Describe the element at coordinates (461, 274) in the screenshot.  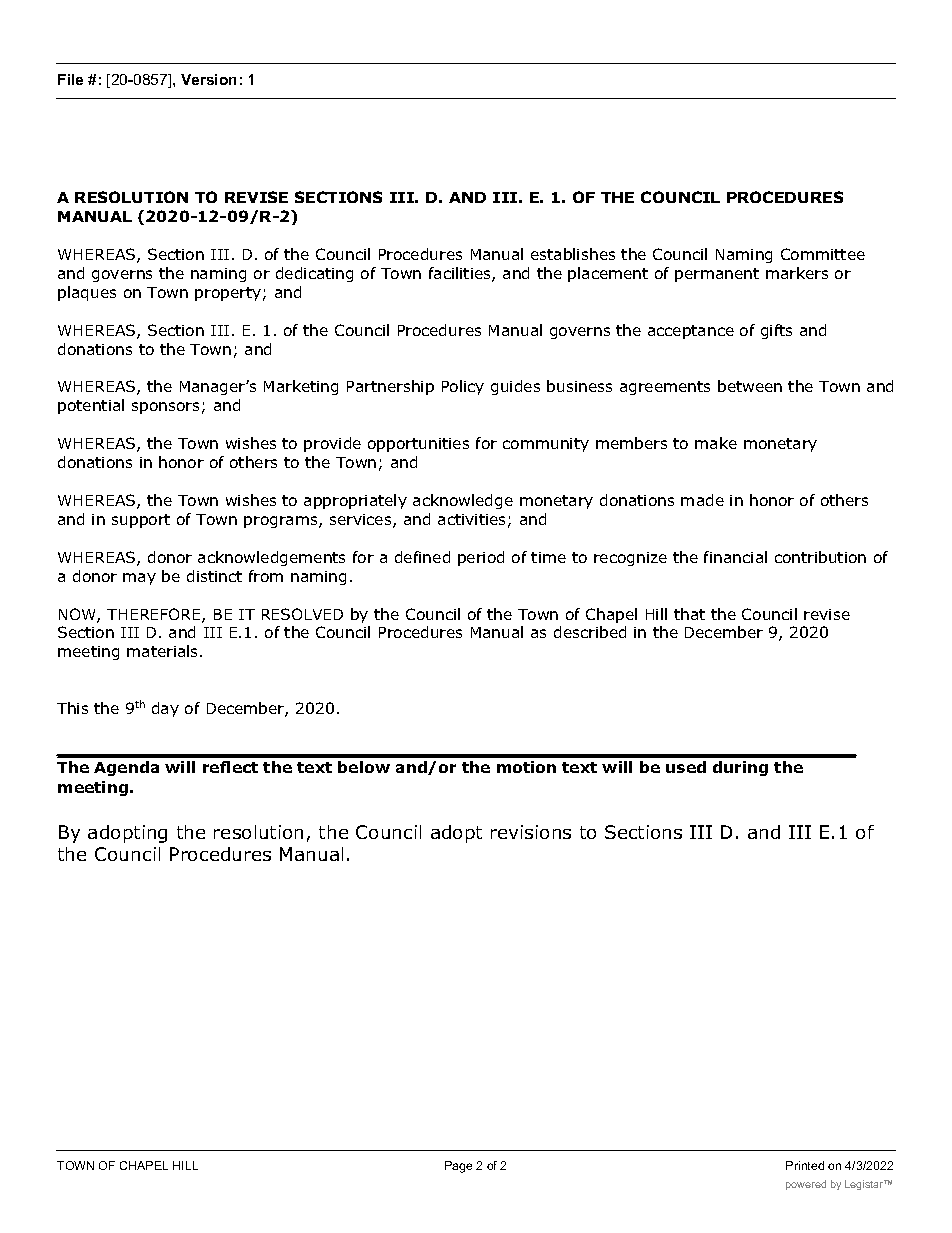
I see `facilities` at that location.
